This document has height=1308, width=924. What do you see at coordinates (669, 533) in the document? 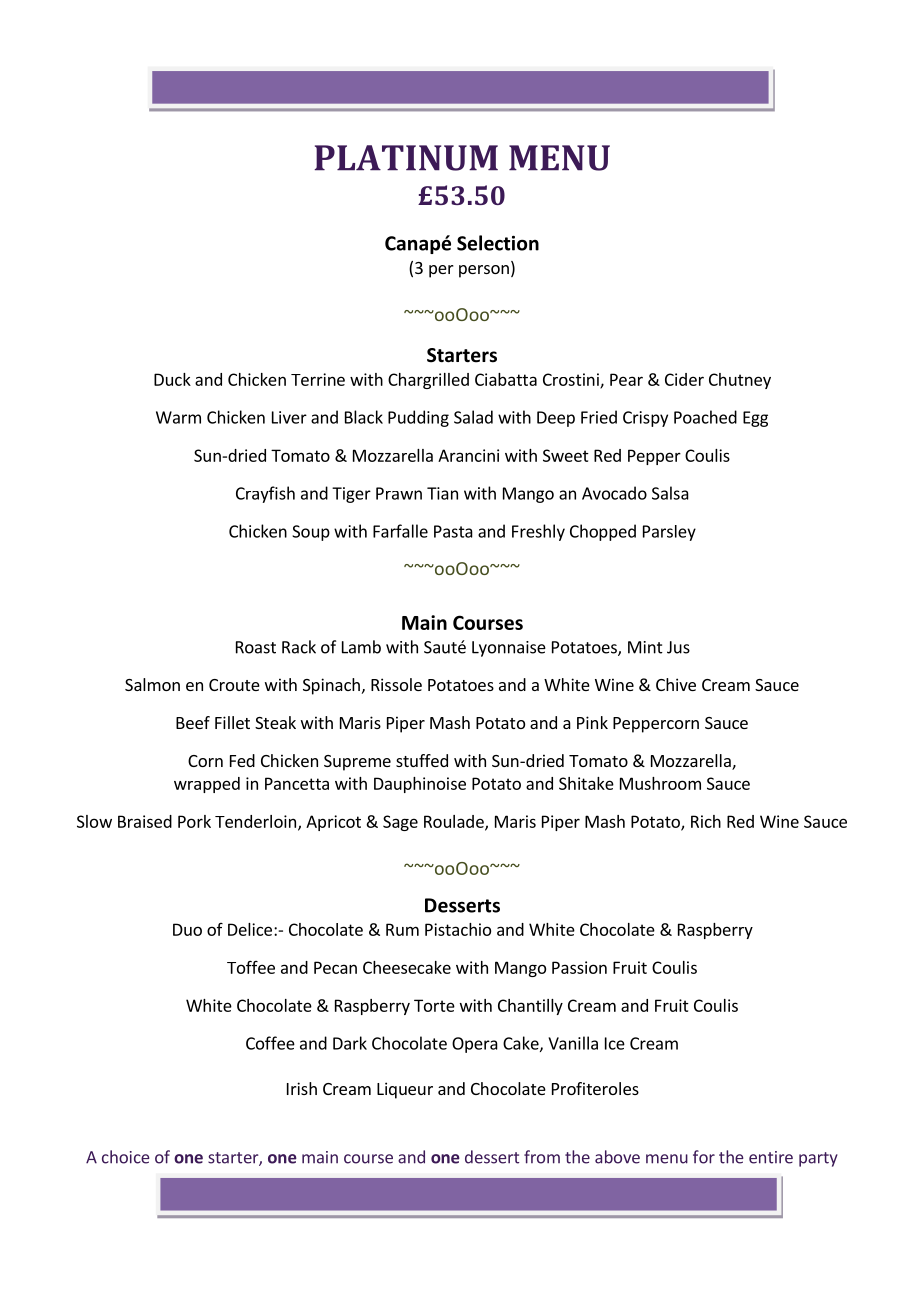
I see `Parsley` at bounding box center [669, 533].
